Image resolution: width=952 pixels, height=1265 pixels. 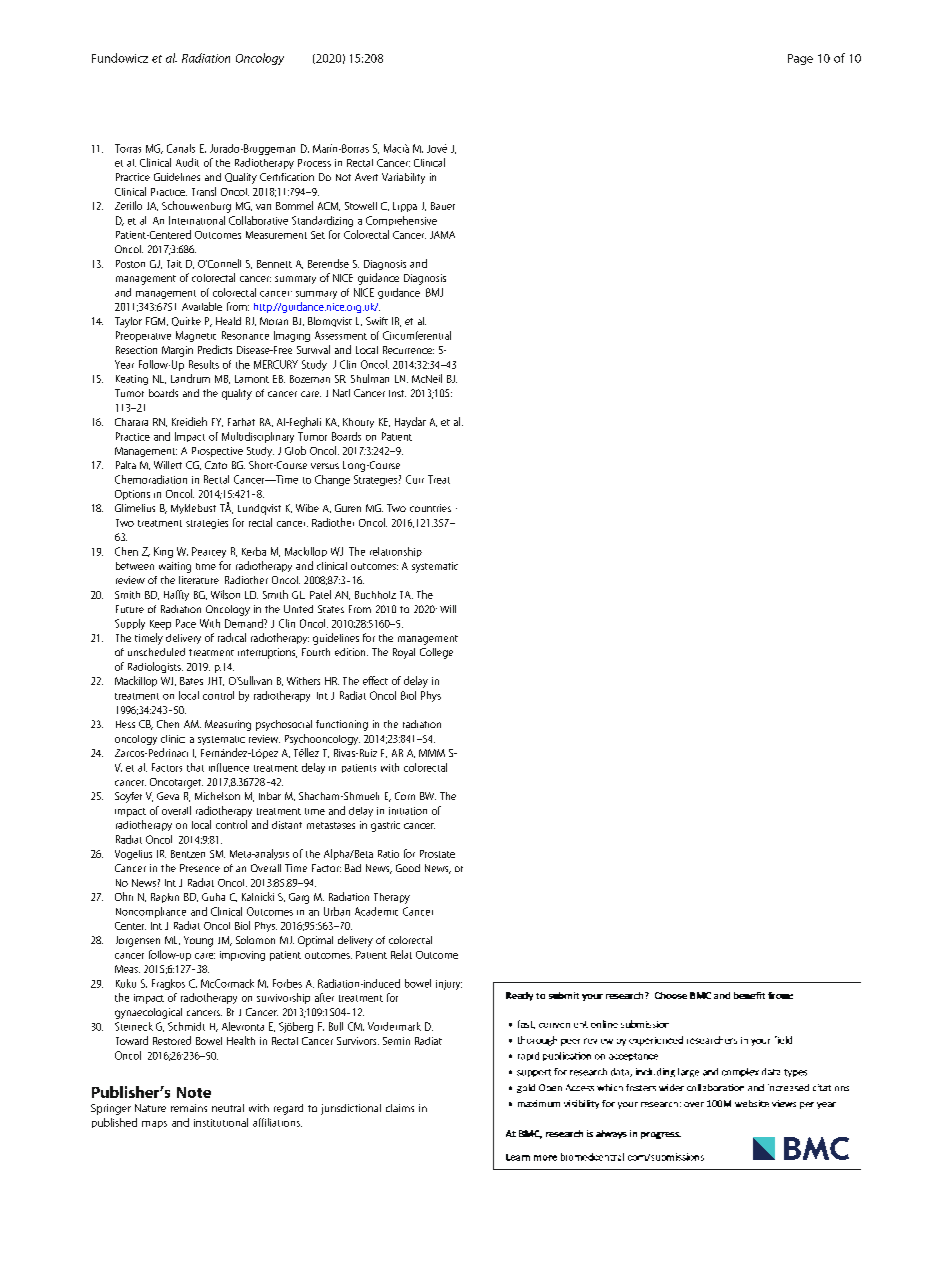 What do you see at coordinates (437, 854) in the screenshot?
I see `Prostate` at bounding box center [437, 854].
